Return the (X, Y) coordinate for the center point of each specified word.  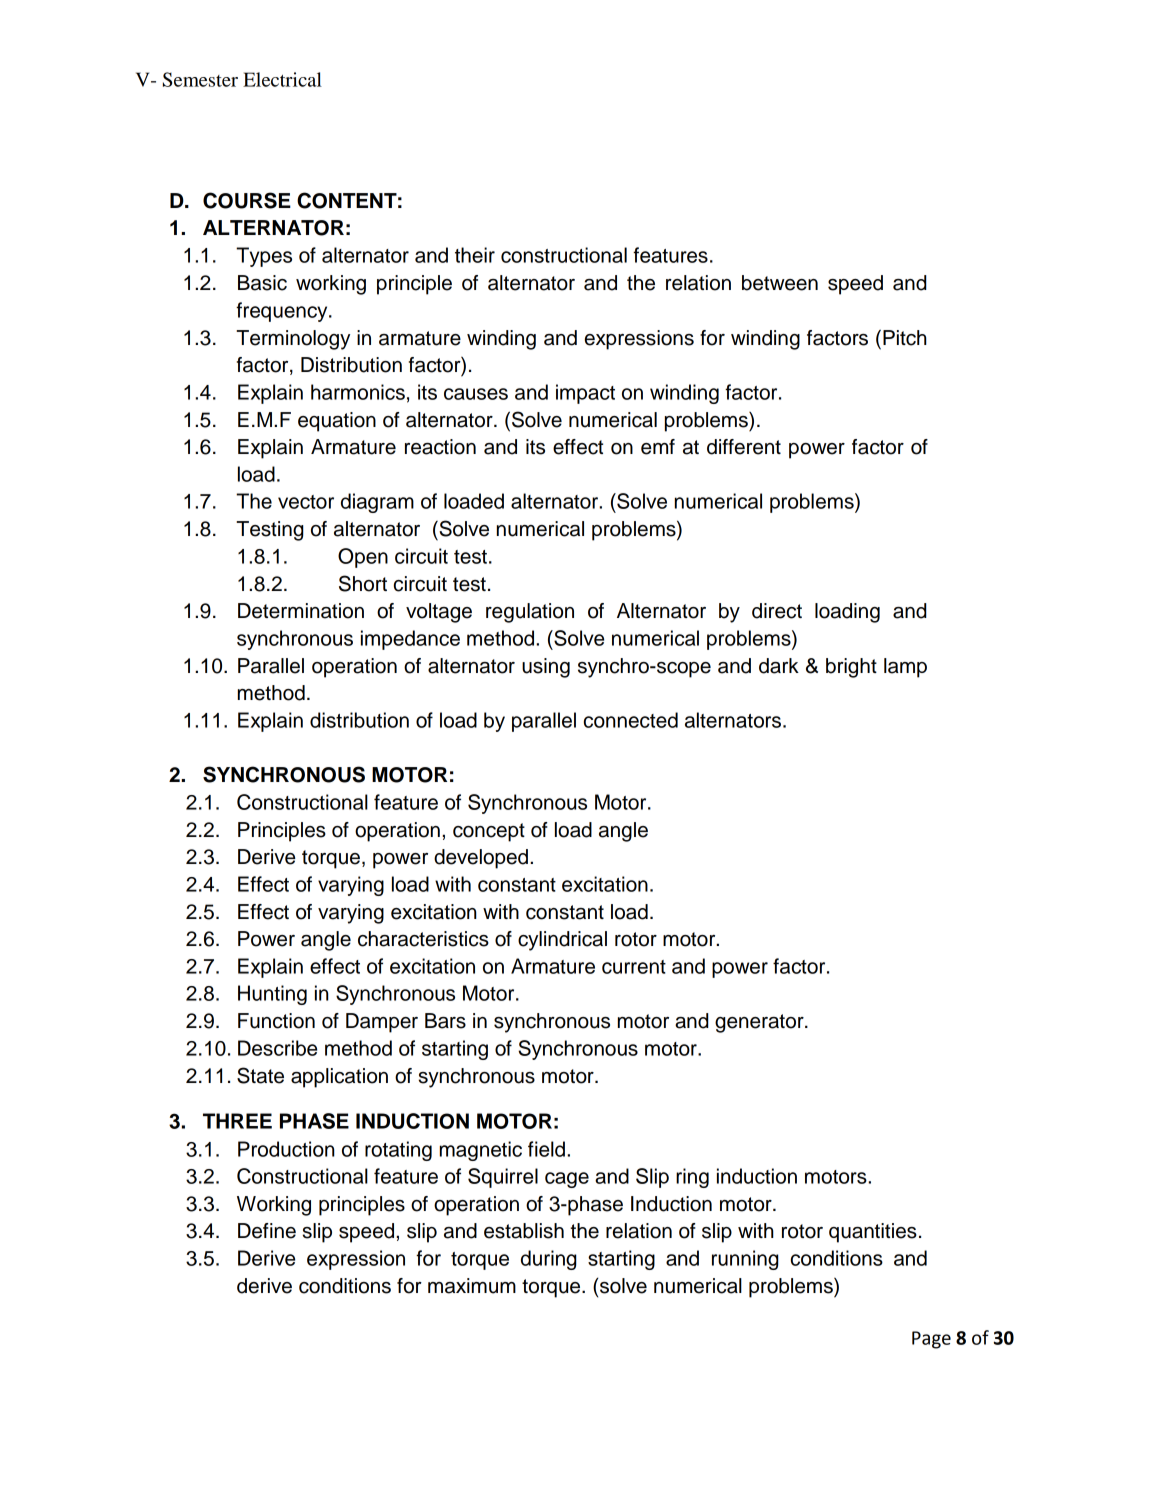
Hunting (272, 995)
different (744, 447)
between (780, 283)
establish (524, 1231)
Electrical (282, 79)
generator (760, 1023)
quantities (873, 1233)
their (475, 255)
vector (306, 502)
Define (267, 1231)
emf (658, 447)
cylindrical (562, 941)
